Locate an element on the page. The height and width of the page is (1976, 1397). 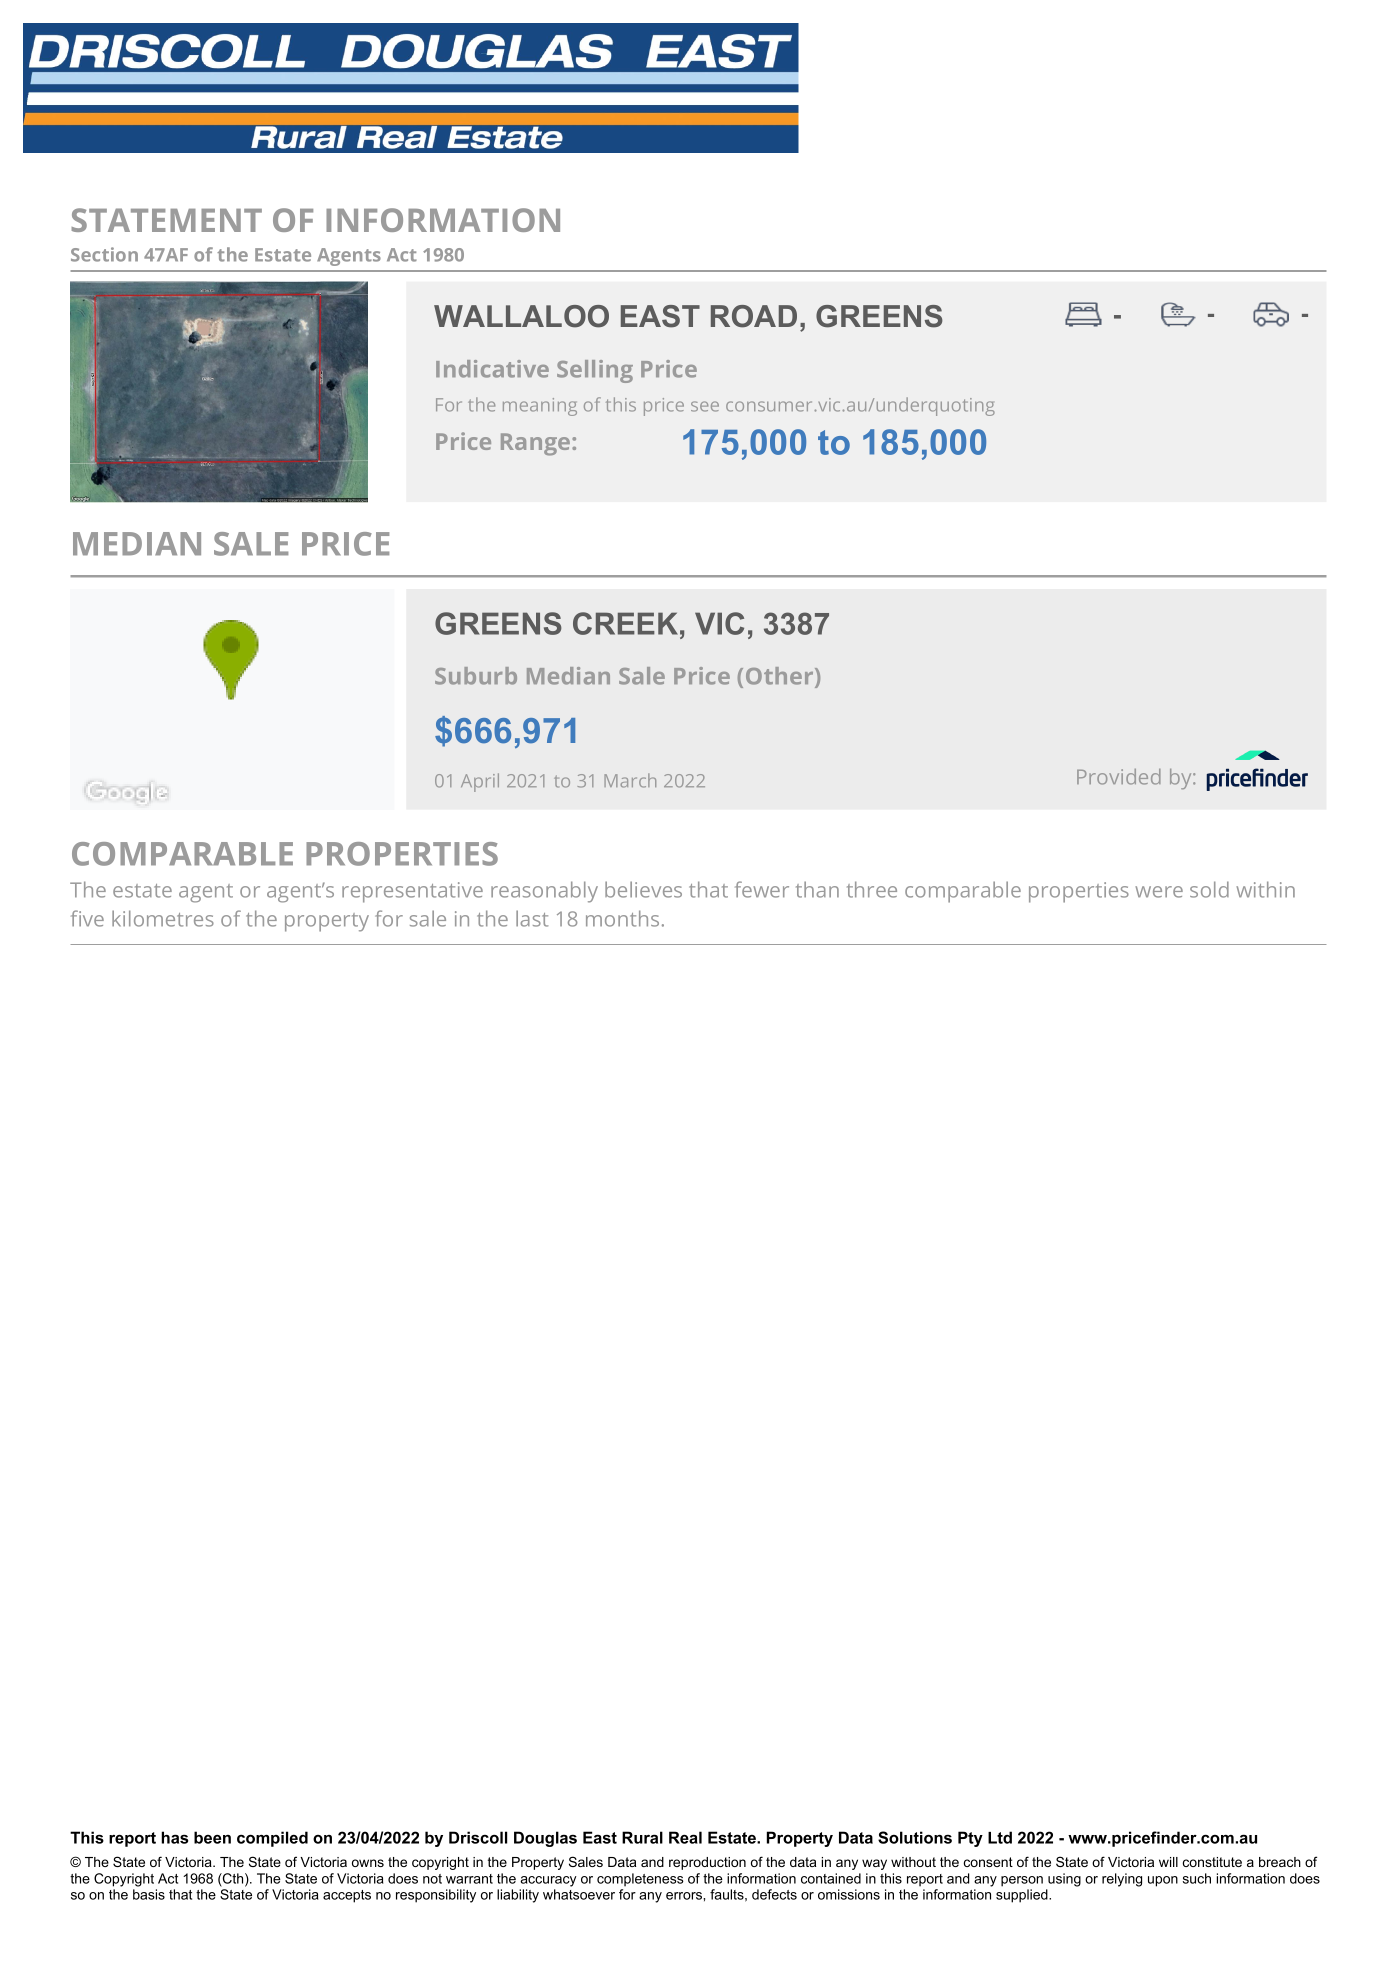
Section is located at coordinates (104, 254).
